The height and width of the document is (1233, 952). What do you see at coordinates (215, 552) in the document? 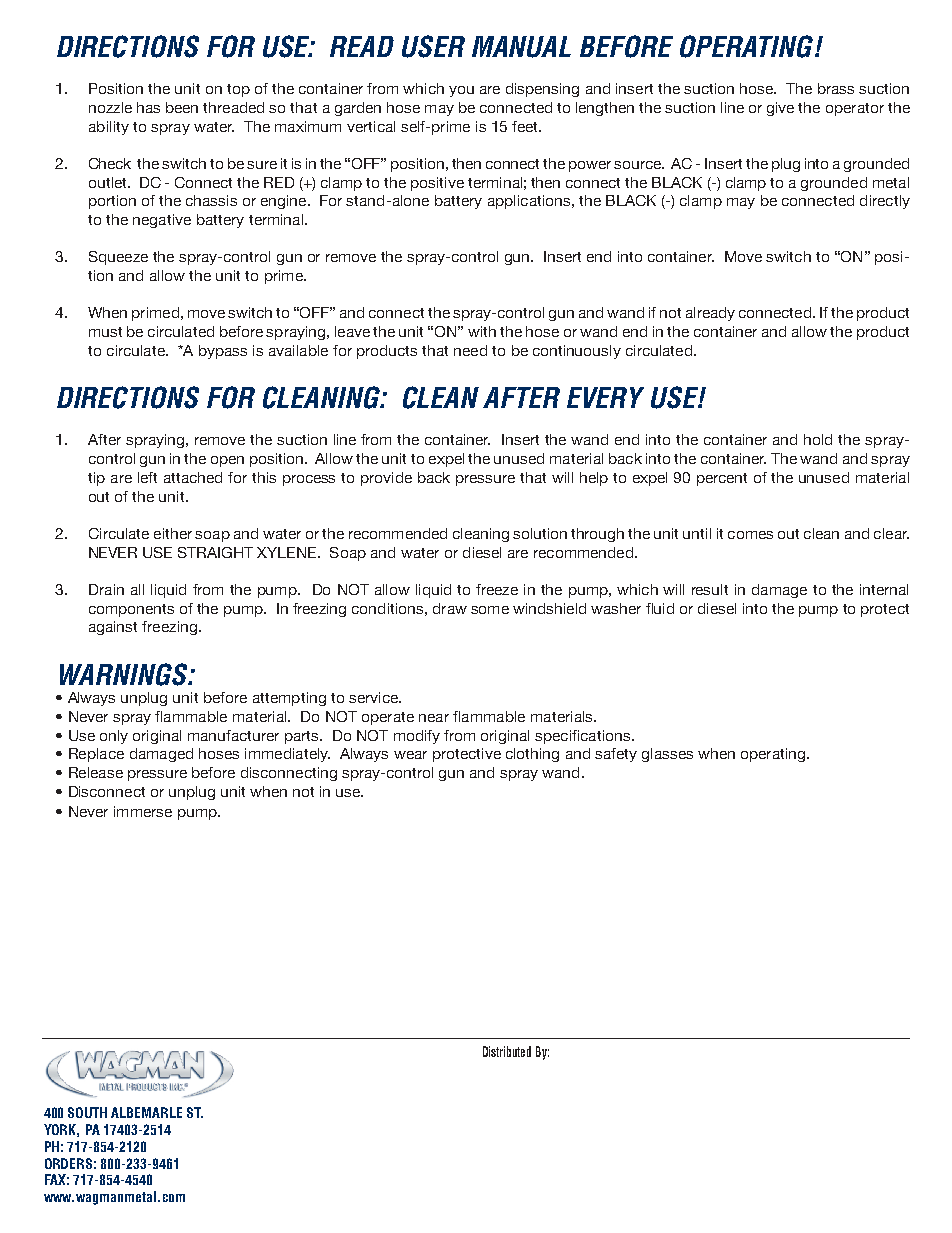
I see `STRAIGHT` at bounding box center [215, 552].
